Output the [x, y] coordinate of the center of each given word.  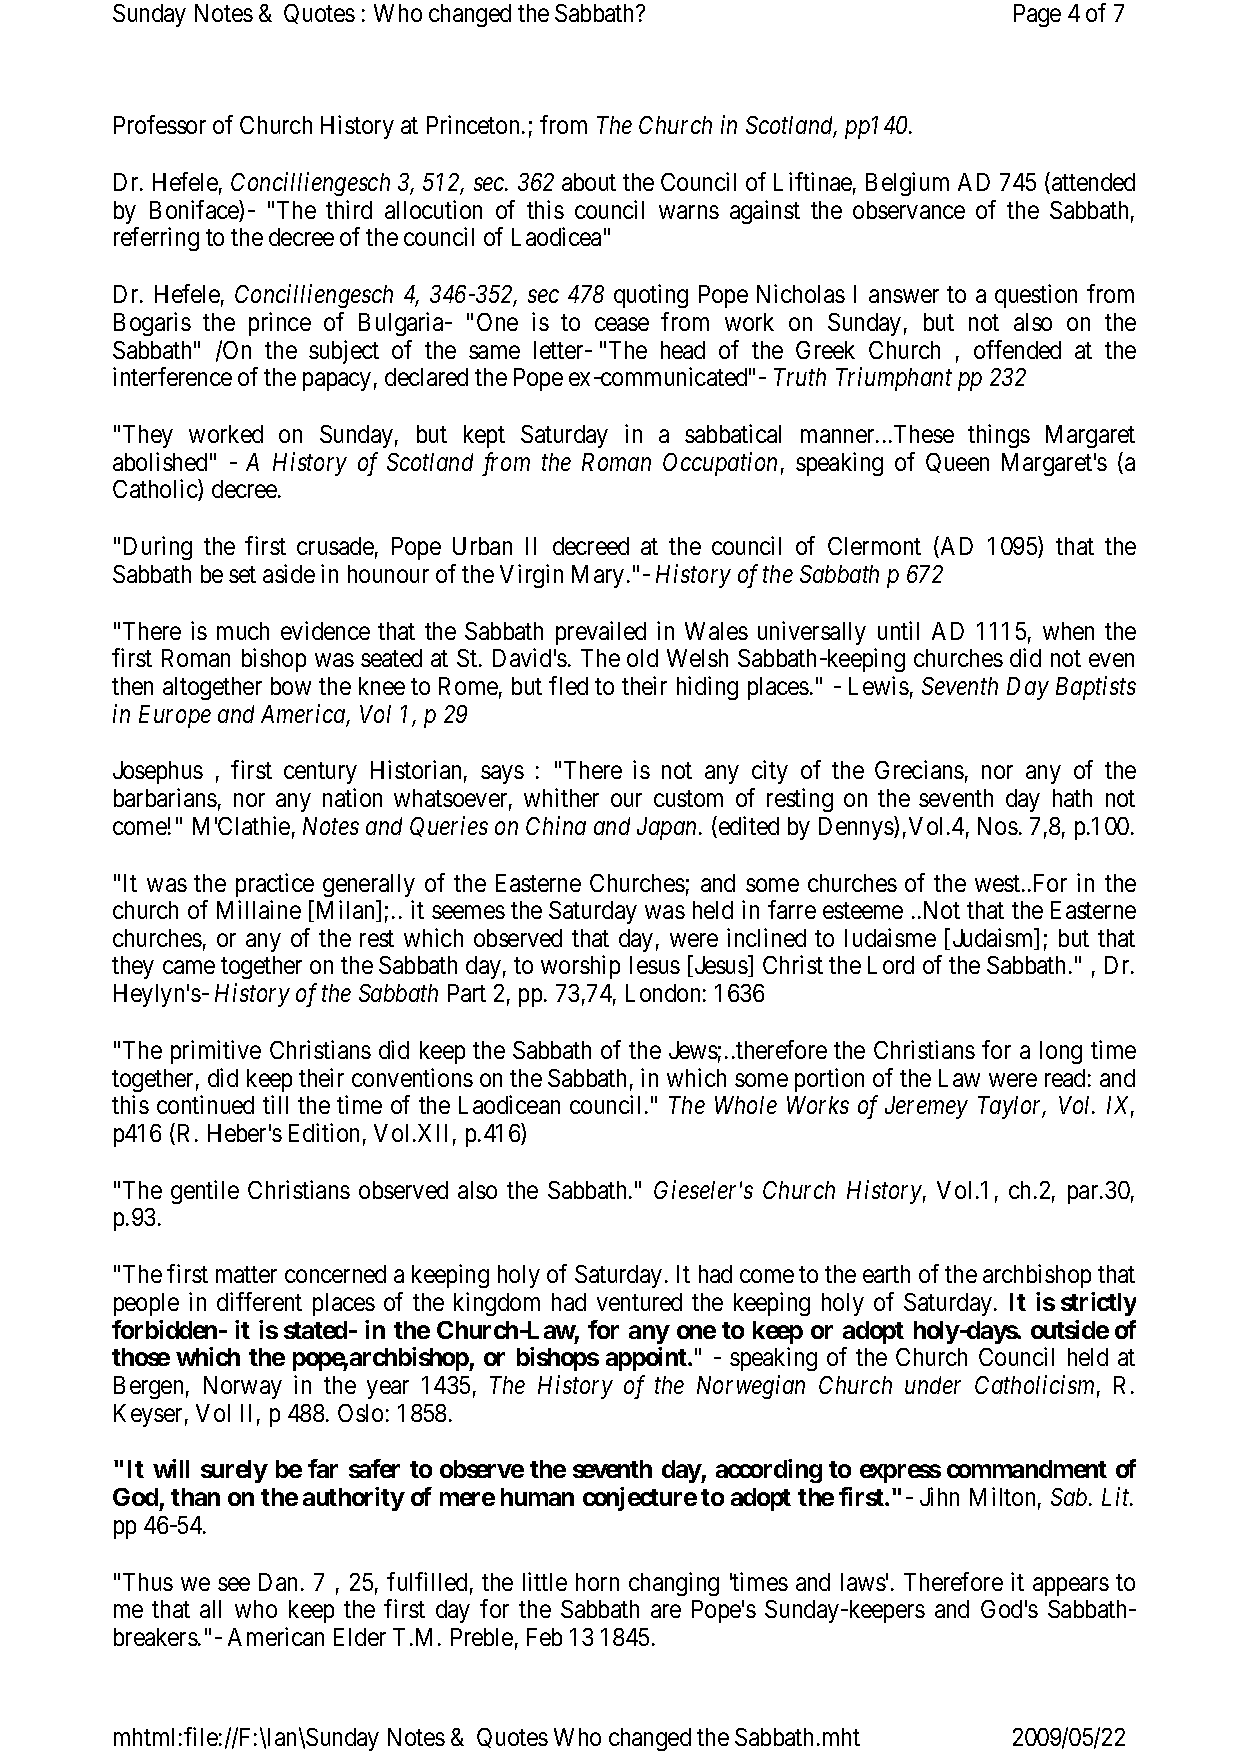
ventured [639, 1302]
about [589, 182]
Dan [278, 1582]
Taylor [1012, 1107]
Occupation [720, 464]
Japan [668, 828]
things [999, 436]
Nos [998, 826]
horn [597, 1582]
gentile [205, 1192]
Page [1037, 15]
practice [275, 885]
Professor [160, 124]
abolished [160, 461]
